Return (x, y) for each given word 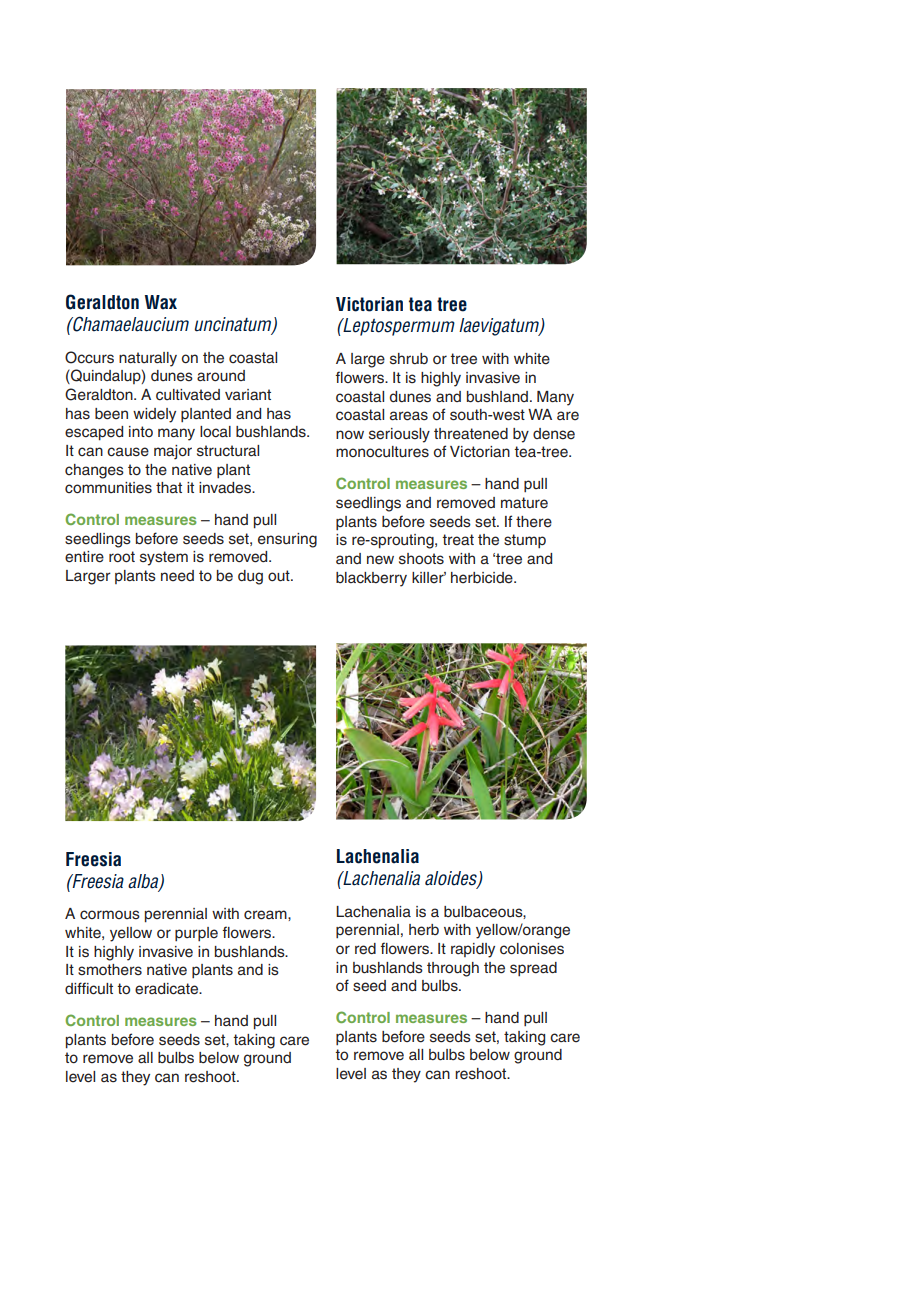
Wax (161, 302)
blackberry (371, 579)
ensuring (287, 540)
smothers (110, 970)
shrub (409, 359)
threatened (471, 434)
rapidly (473, 950)
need (177, 576)
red (365, 949)
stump (525, 541)
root (122, 556)
